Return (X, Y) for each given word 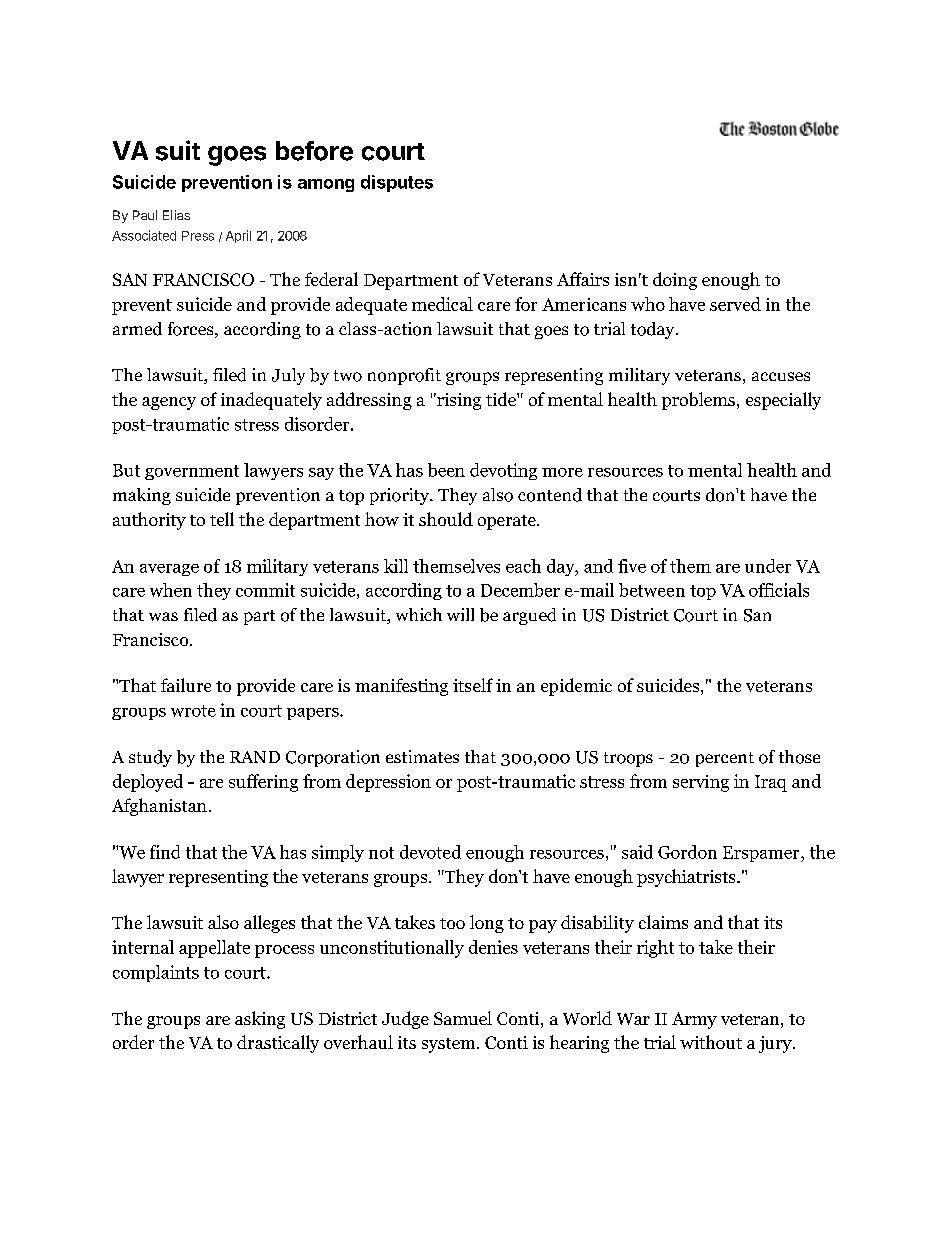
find (165, 852)
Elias (176, 215)
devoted (430, 852)
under (768, 566)
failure (186, 685)
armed (137, 329)
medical (442, 304)
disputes (397, 183)
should (446, 519)
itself (473, 685)
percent (725, 759)
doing (675, 281)
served (735, 304)
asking (260, 1020)
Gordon (687, 852)
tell (222, 519)
